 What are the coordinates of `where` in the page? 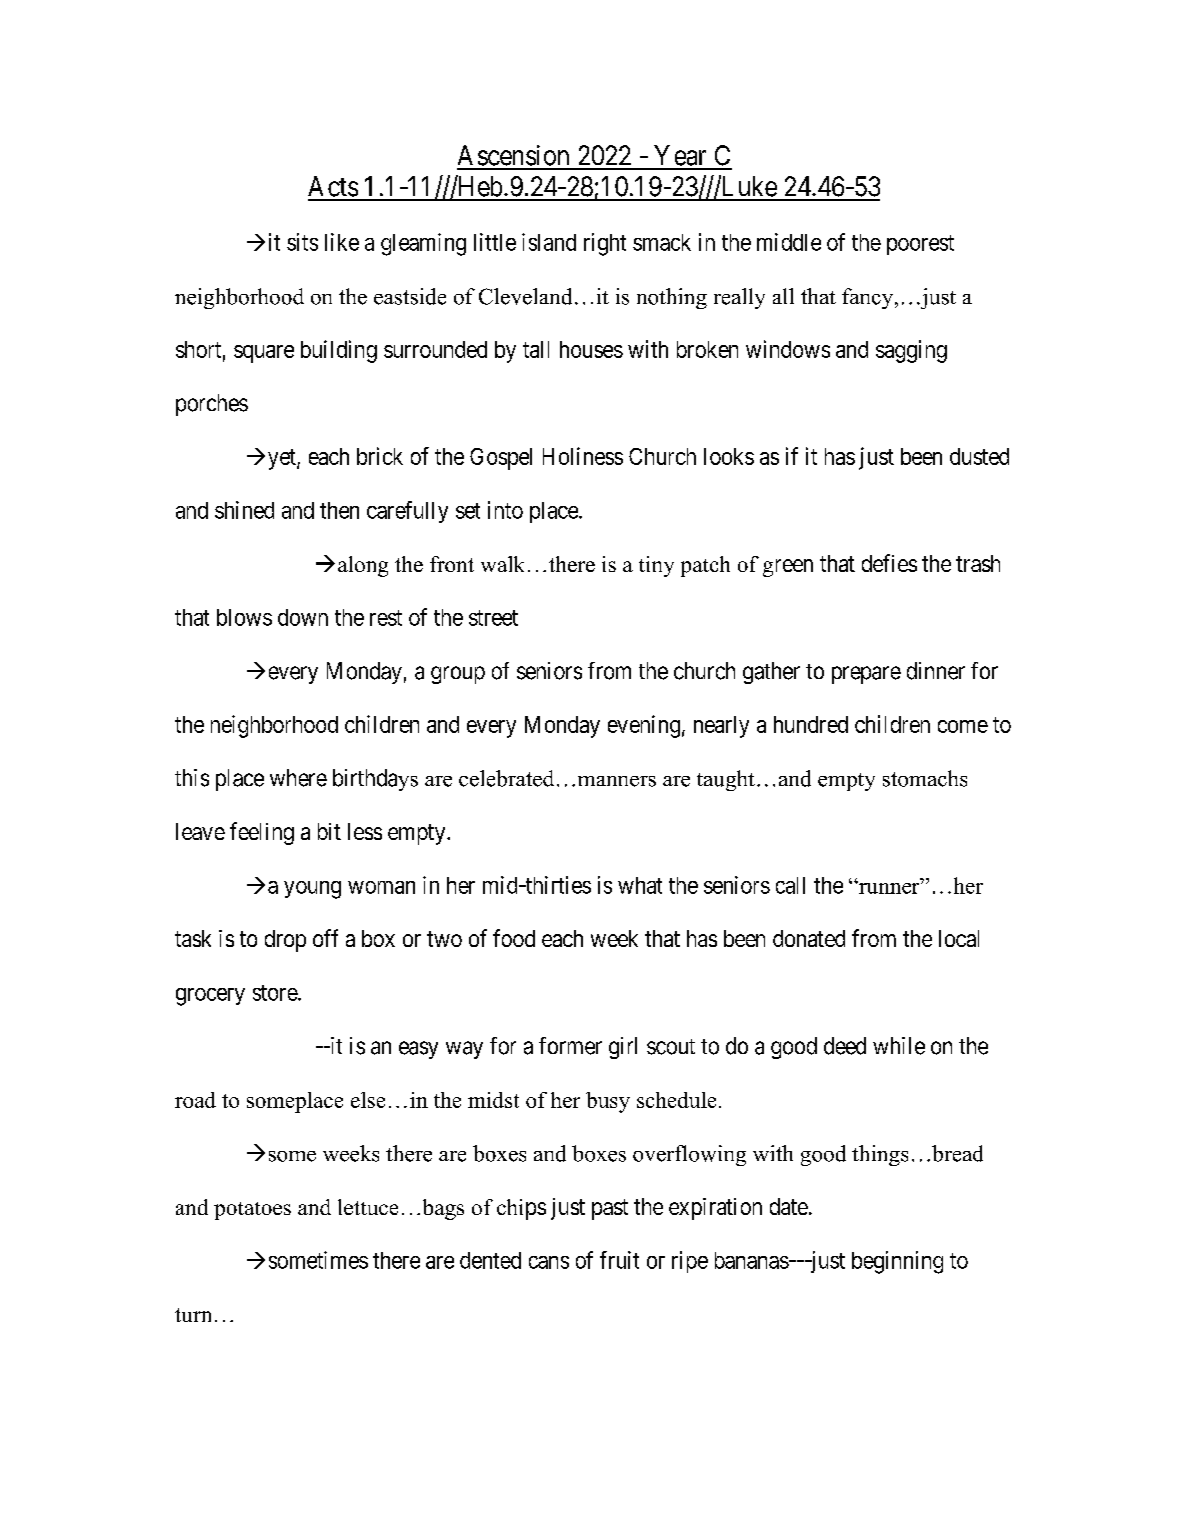 It's located at (298, 778).
